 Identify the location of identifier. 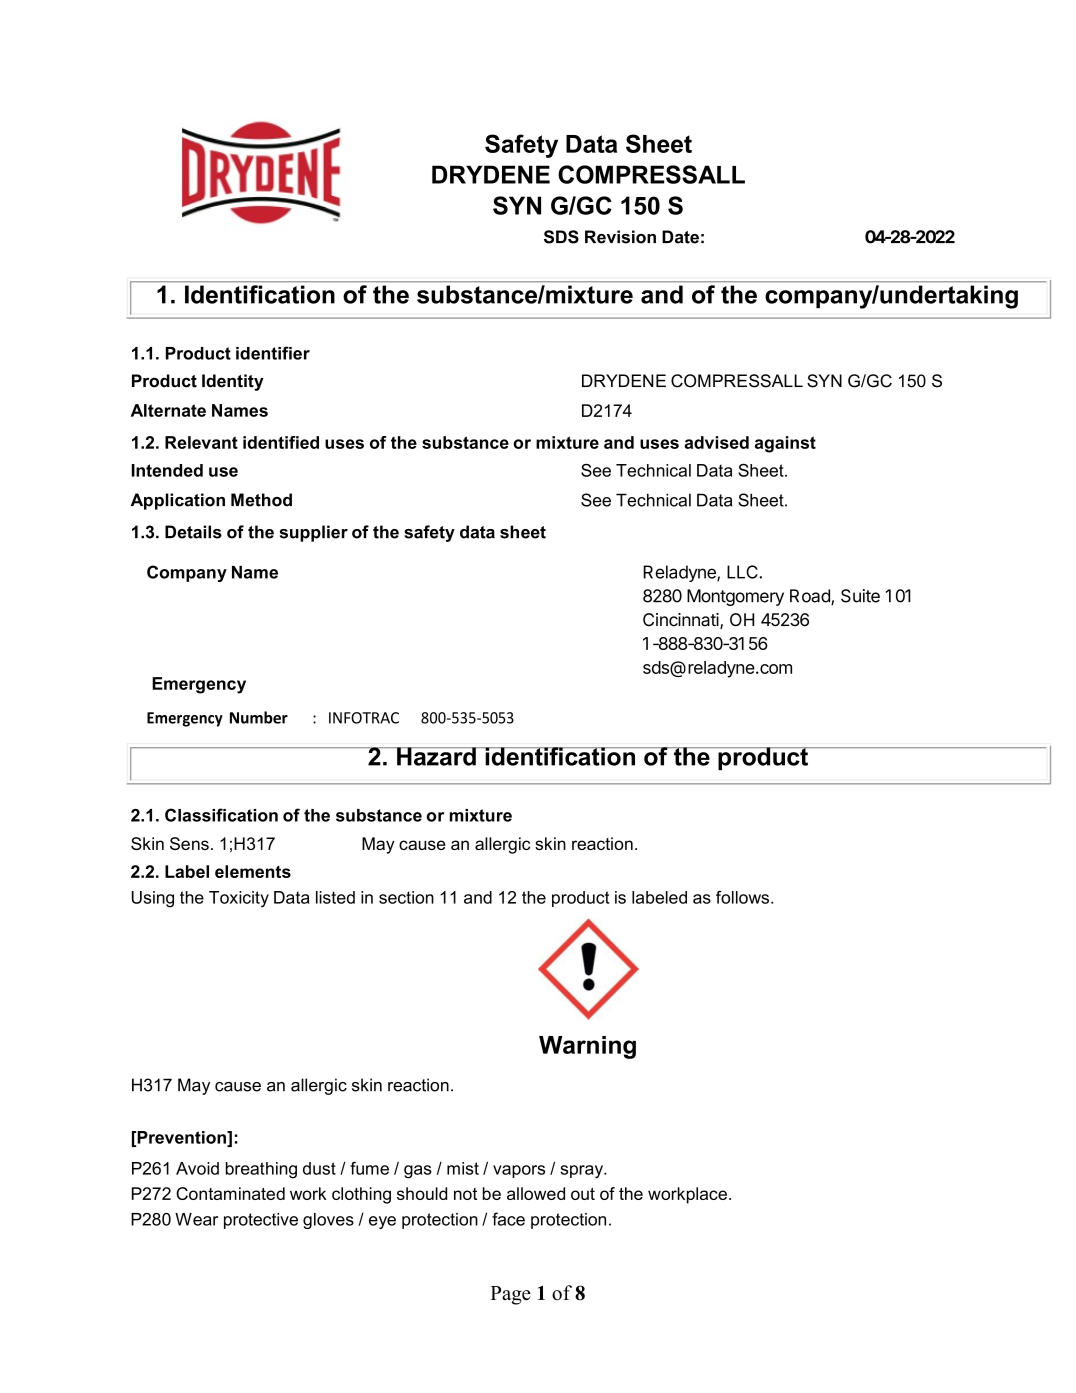
(273, 353).
